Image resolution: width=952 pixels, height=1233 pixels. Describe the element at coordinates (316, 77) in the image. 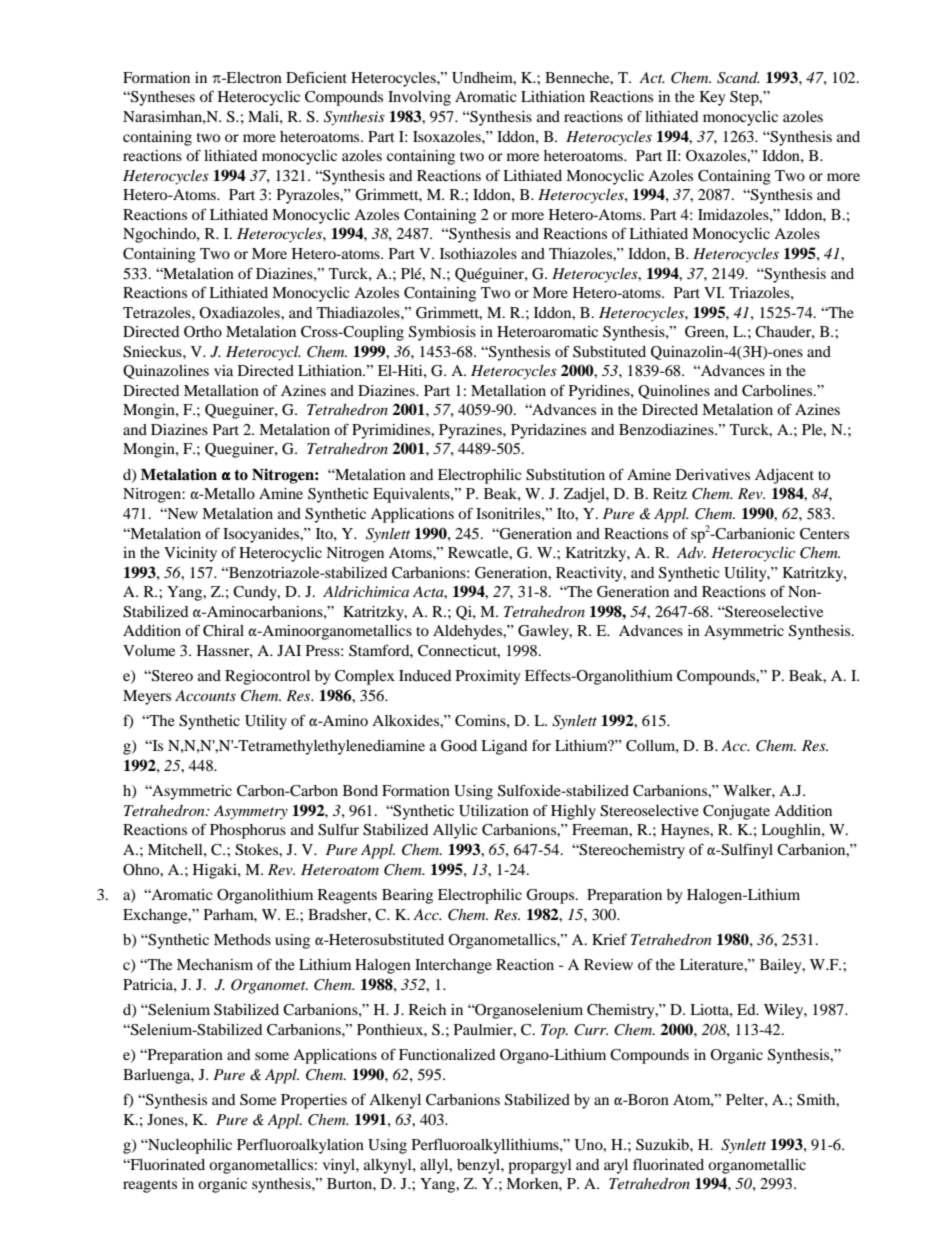

I see `Deficient` at that location.
